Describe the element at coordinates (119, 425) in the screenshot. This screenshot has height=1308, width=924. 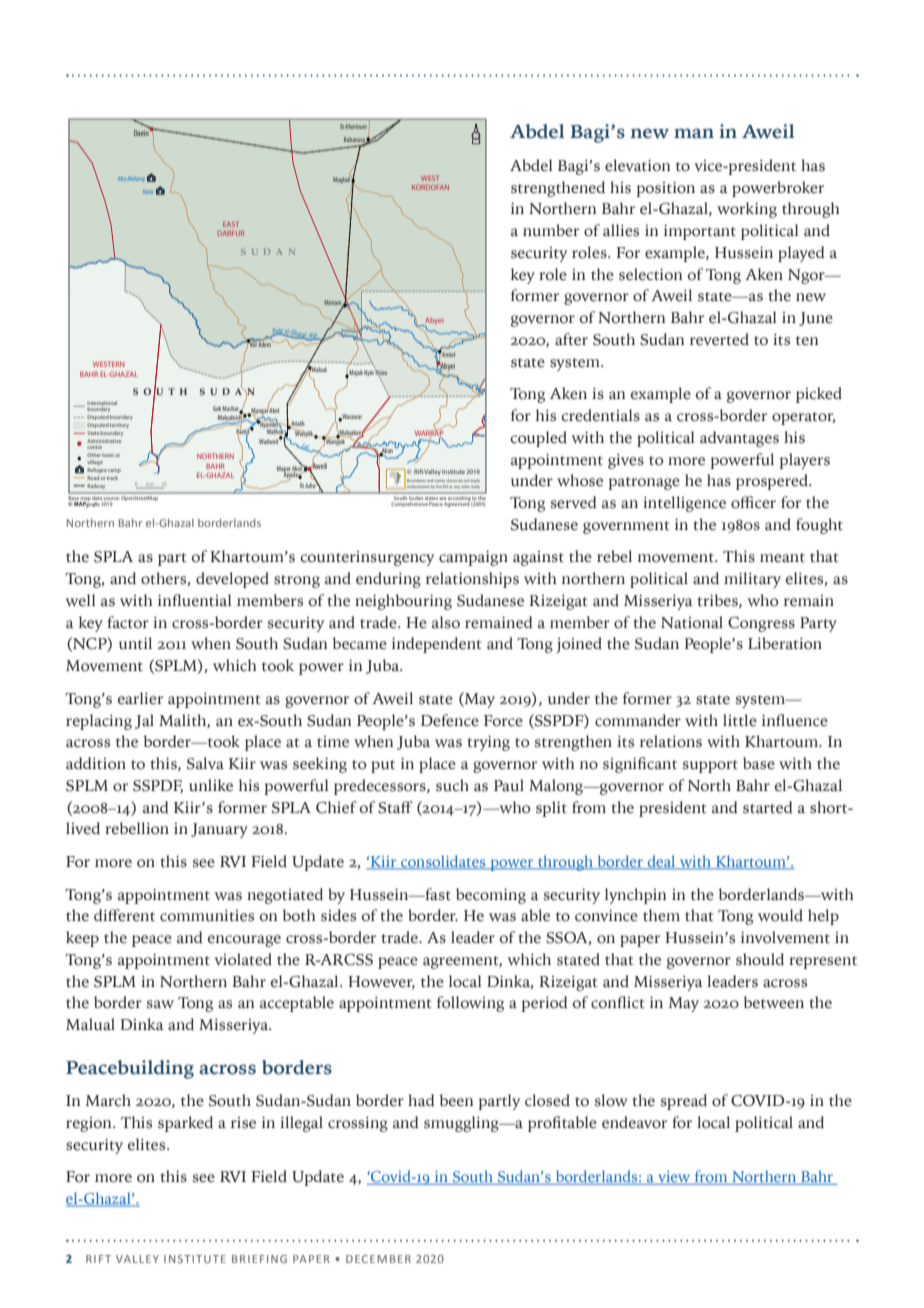
I see `territory` at that location.
